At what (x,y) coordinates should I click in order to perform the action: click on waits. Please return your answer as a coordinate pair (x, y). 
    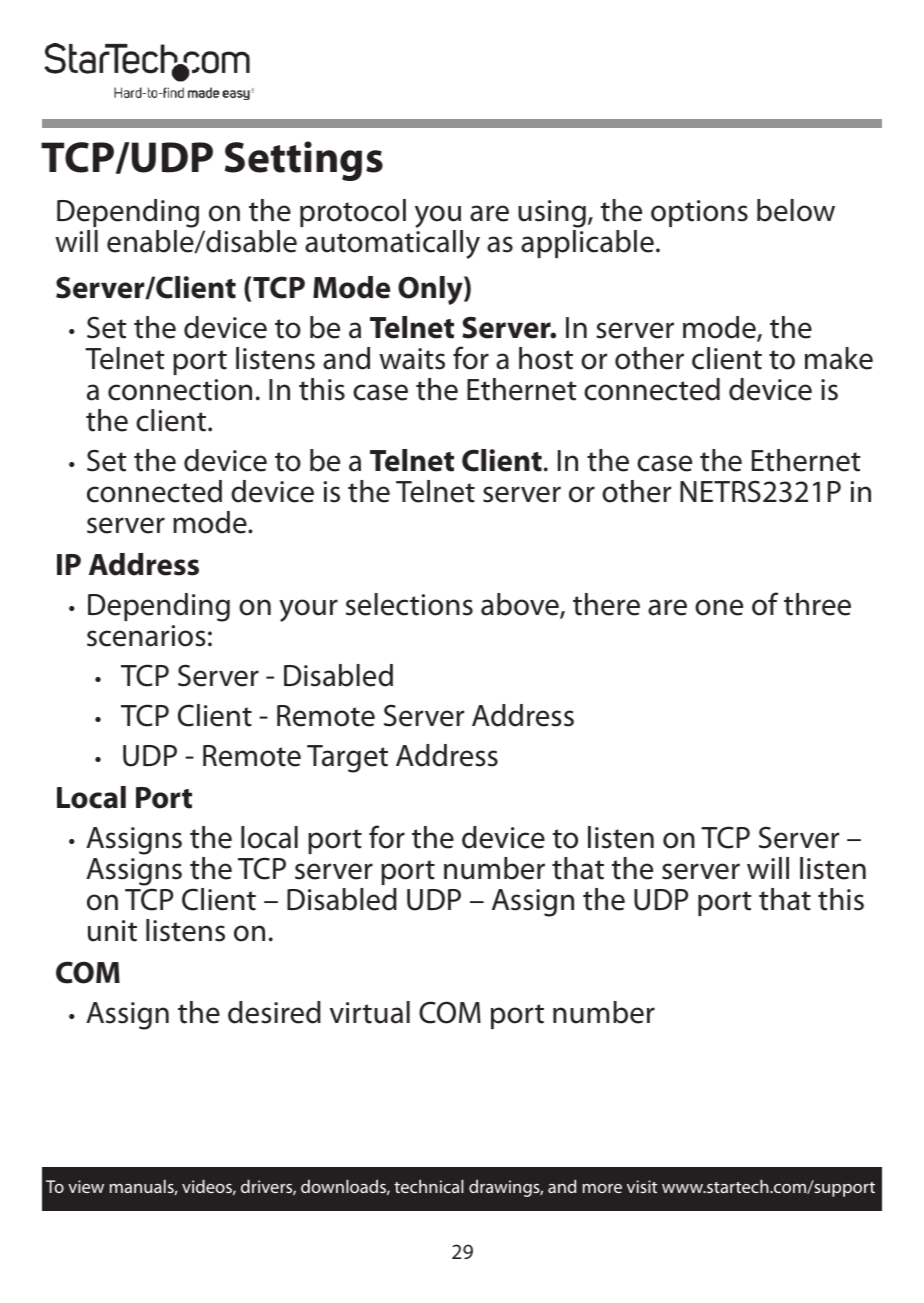
    Looking at the image, I should click on (412, 359).
